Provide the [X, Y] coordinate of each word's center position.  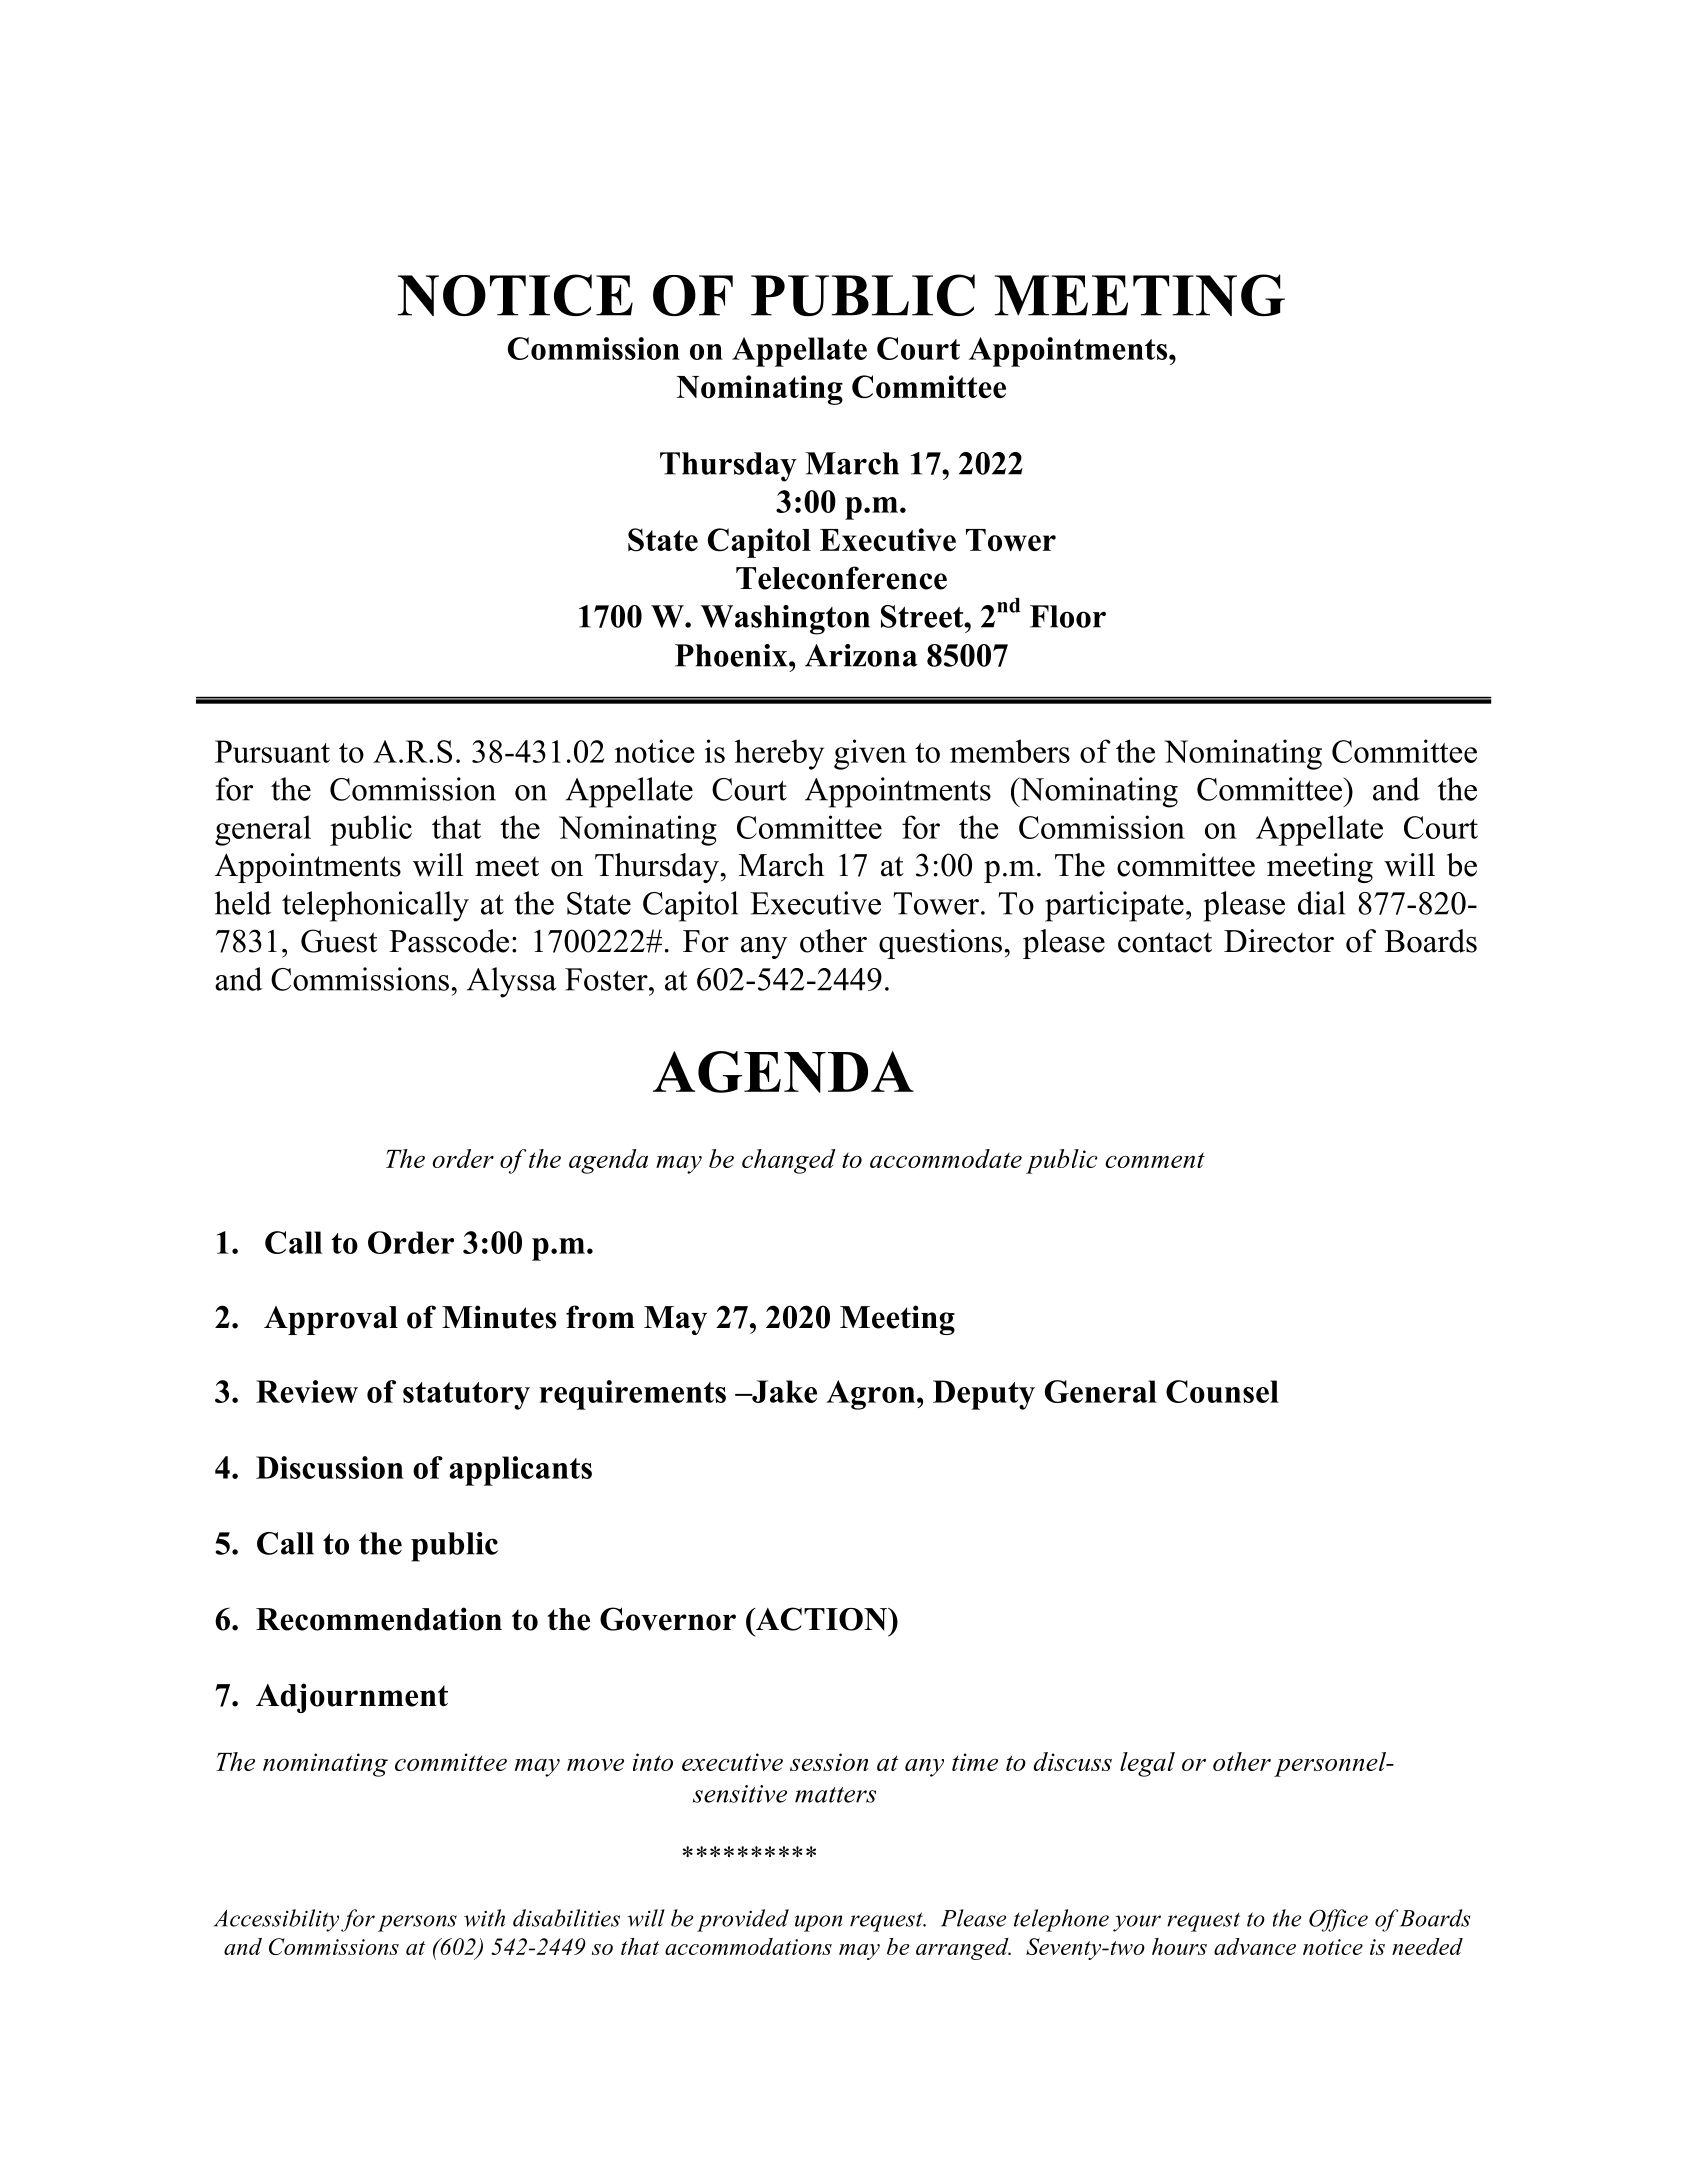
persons [417, 1923]
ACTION [821, 1619]
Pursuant [272, 751]
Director [1279, 941]
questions [940, 944]
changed [789, 1161]
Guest [339, 941]
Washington [785, 620]
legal [1147, 1764]
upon [818, 1923]
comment [1155, 1160]
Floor [1068, 616]
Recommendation [379, 1619]
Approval [331, 1320]
